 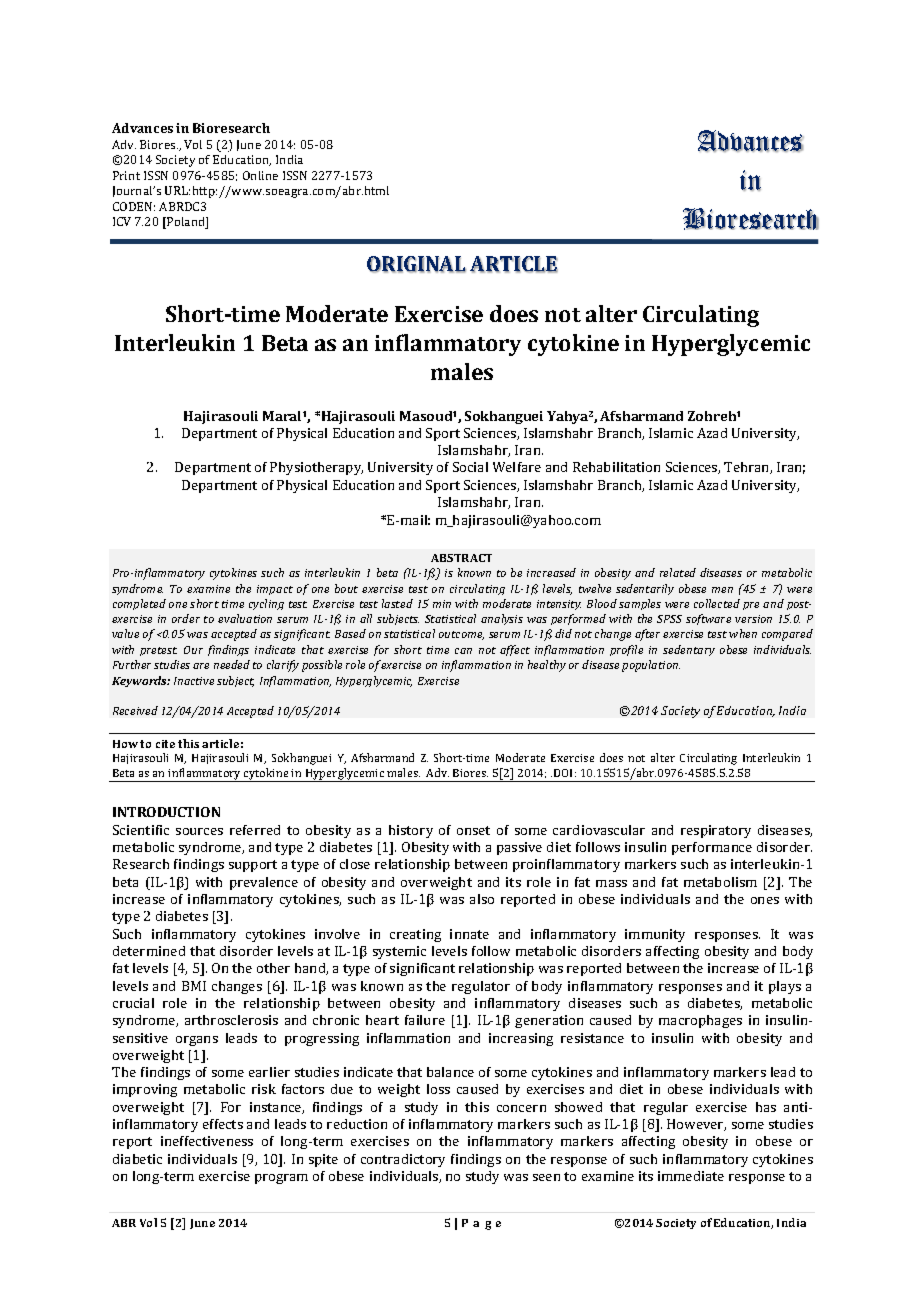 I want to click on outcome, so click(x=461, y=635).
